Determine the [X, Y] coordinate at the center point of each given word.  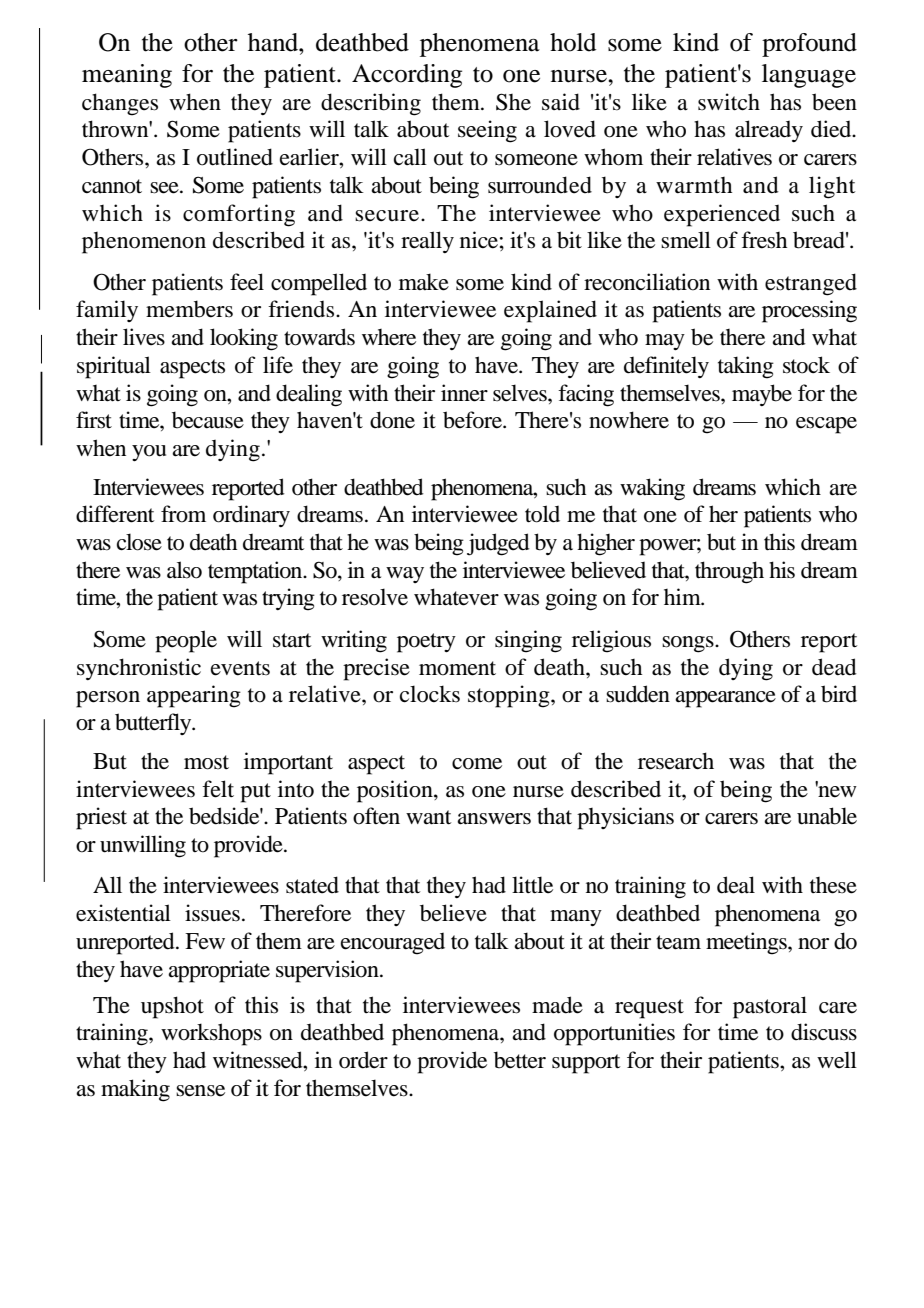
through [729, 572]
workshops [211, 1034]
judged [498, 544]
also [184, 570]
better [520, 1060]
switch [729, 102]
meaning [127, 76]
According [407, 76]
